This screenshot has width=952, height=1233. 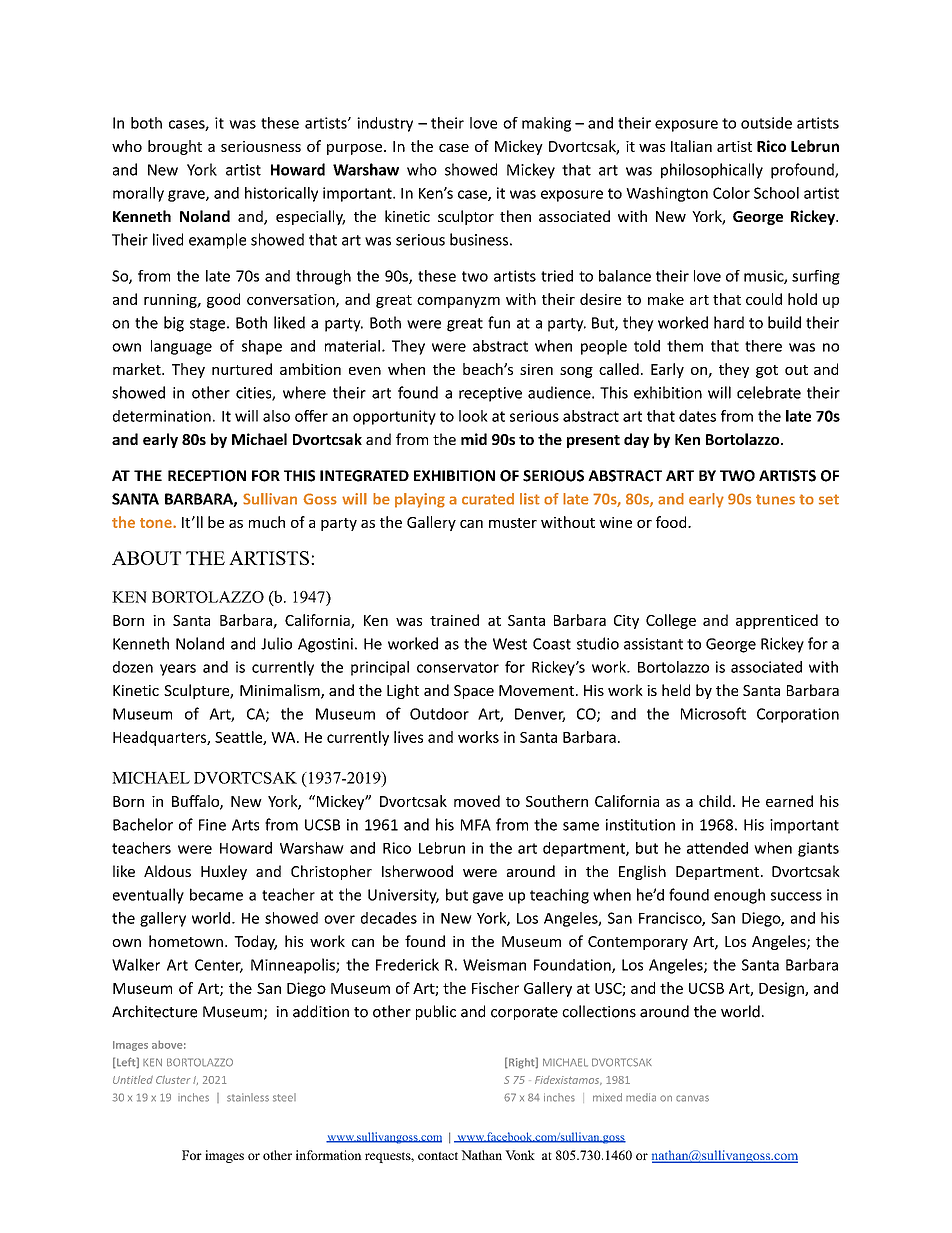 What do you see at coordinates (212, 825) in the screenshot?
I see `Fine` at bounding box center [212, 825].
